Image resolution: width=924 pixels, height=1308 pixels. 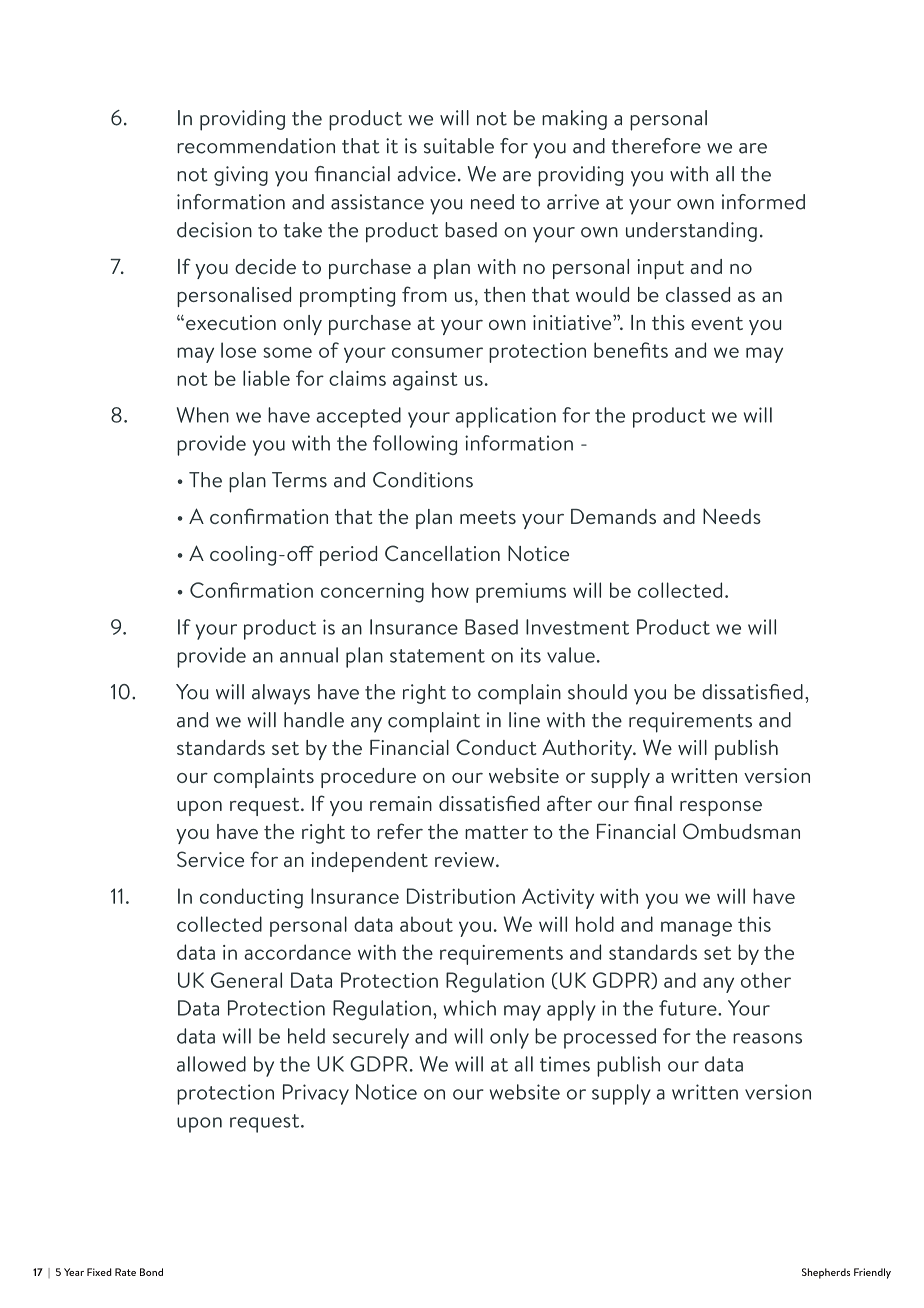 I want to click on always, so click(x=281, y=694).
